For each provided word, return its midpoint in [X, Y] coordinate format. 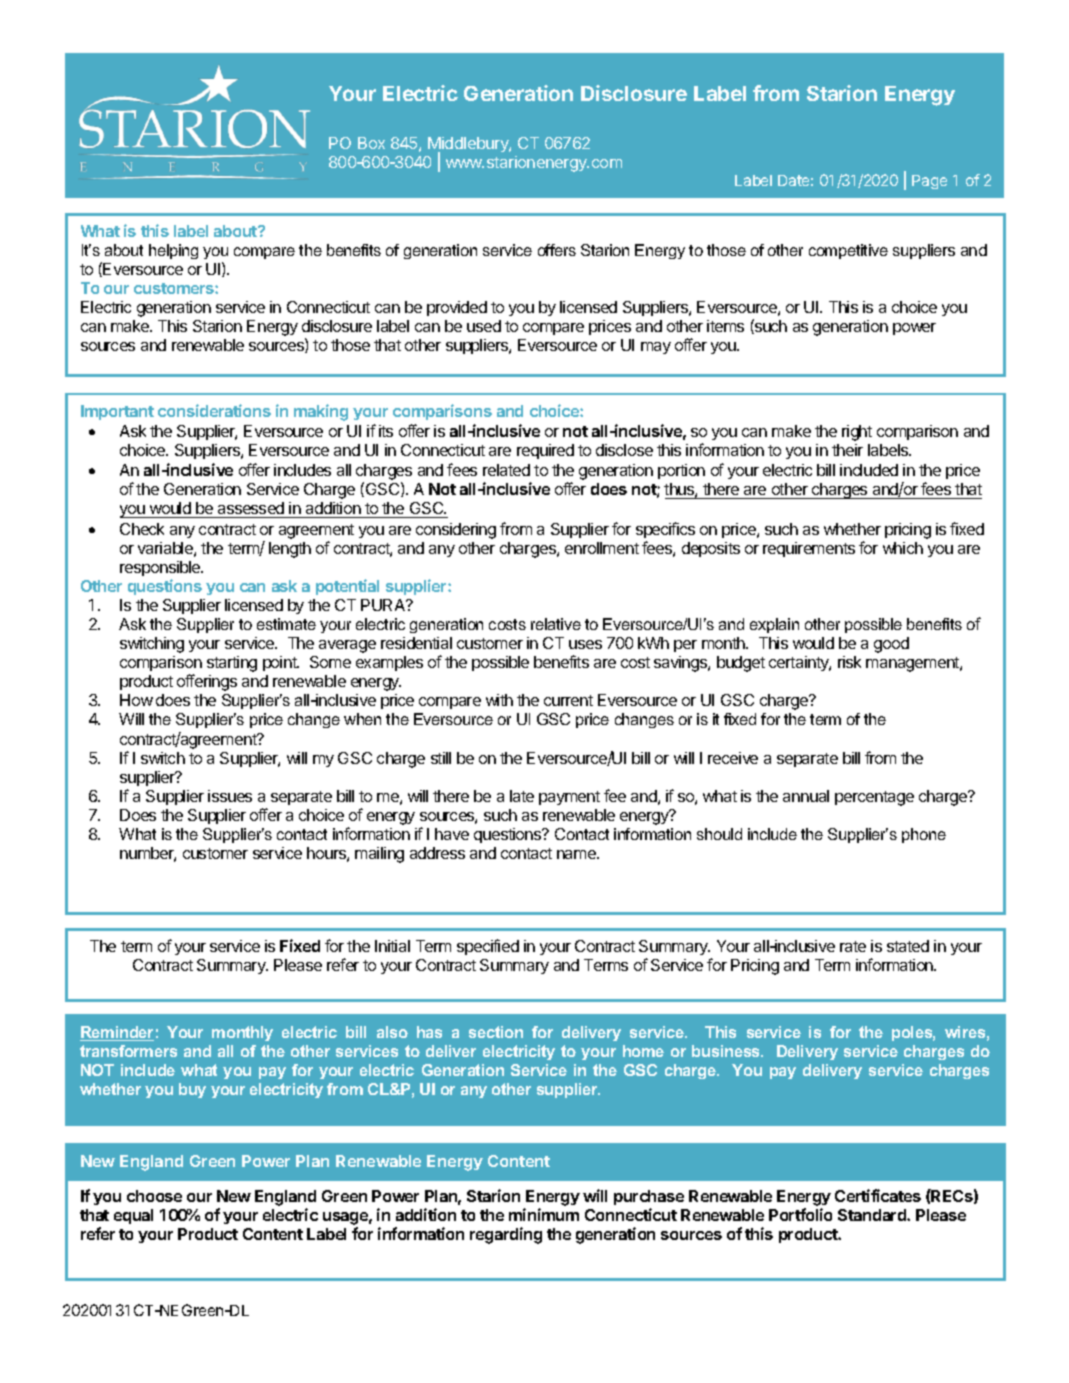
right [857, 433]
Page [929, 182]
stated [908, 946]
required [545, 451]
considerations [214, 410]
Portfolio [800, 1214]
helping [173, 251]
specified [488, 947]
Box [371, 143]
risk [849, 662]
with [499, 700]
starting [232, 664]
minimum [544, 1214]
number [148, 854]
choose [154, 1196]
